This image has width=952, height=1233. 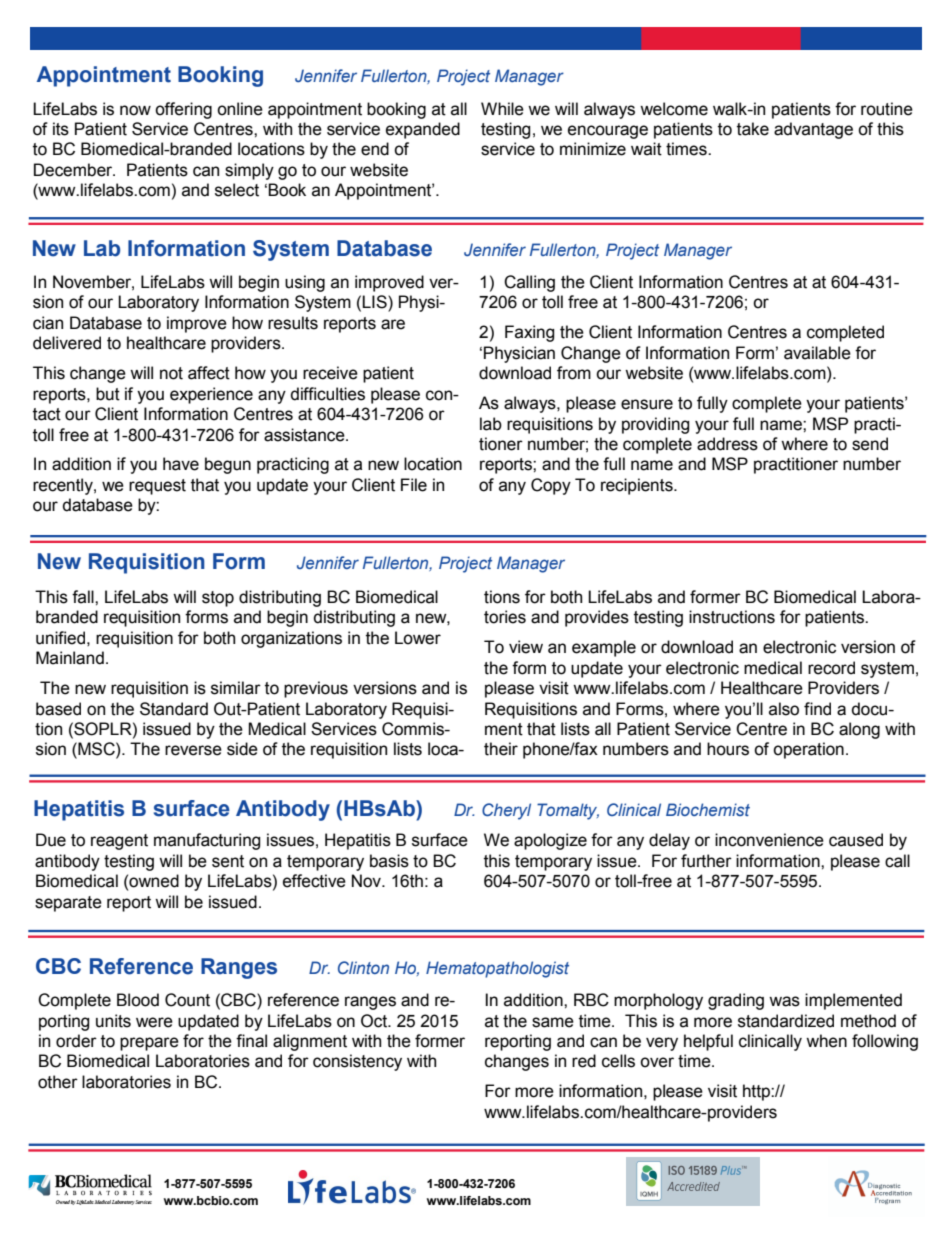 I want to click on record, so click(x=831, y=668).
